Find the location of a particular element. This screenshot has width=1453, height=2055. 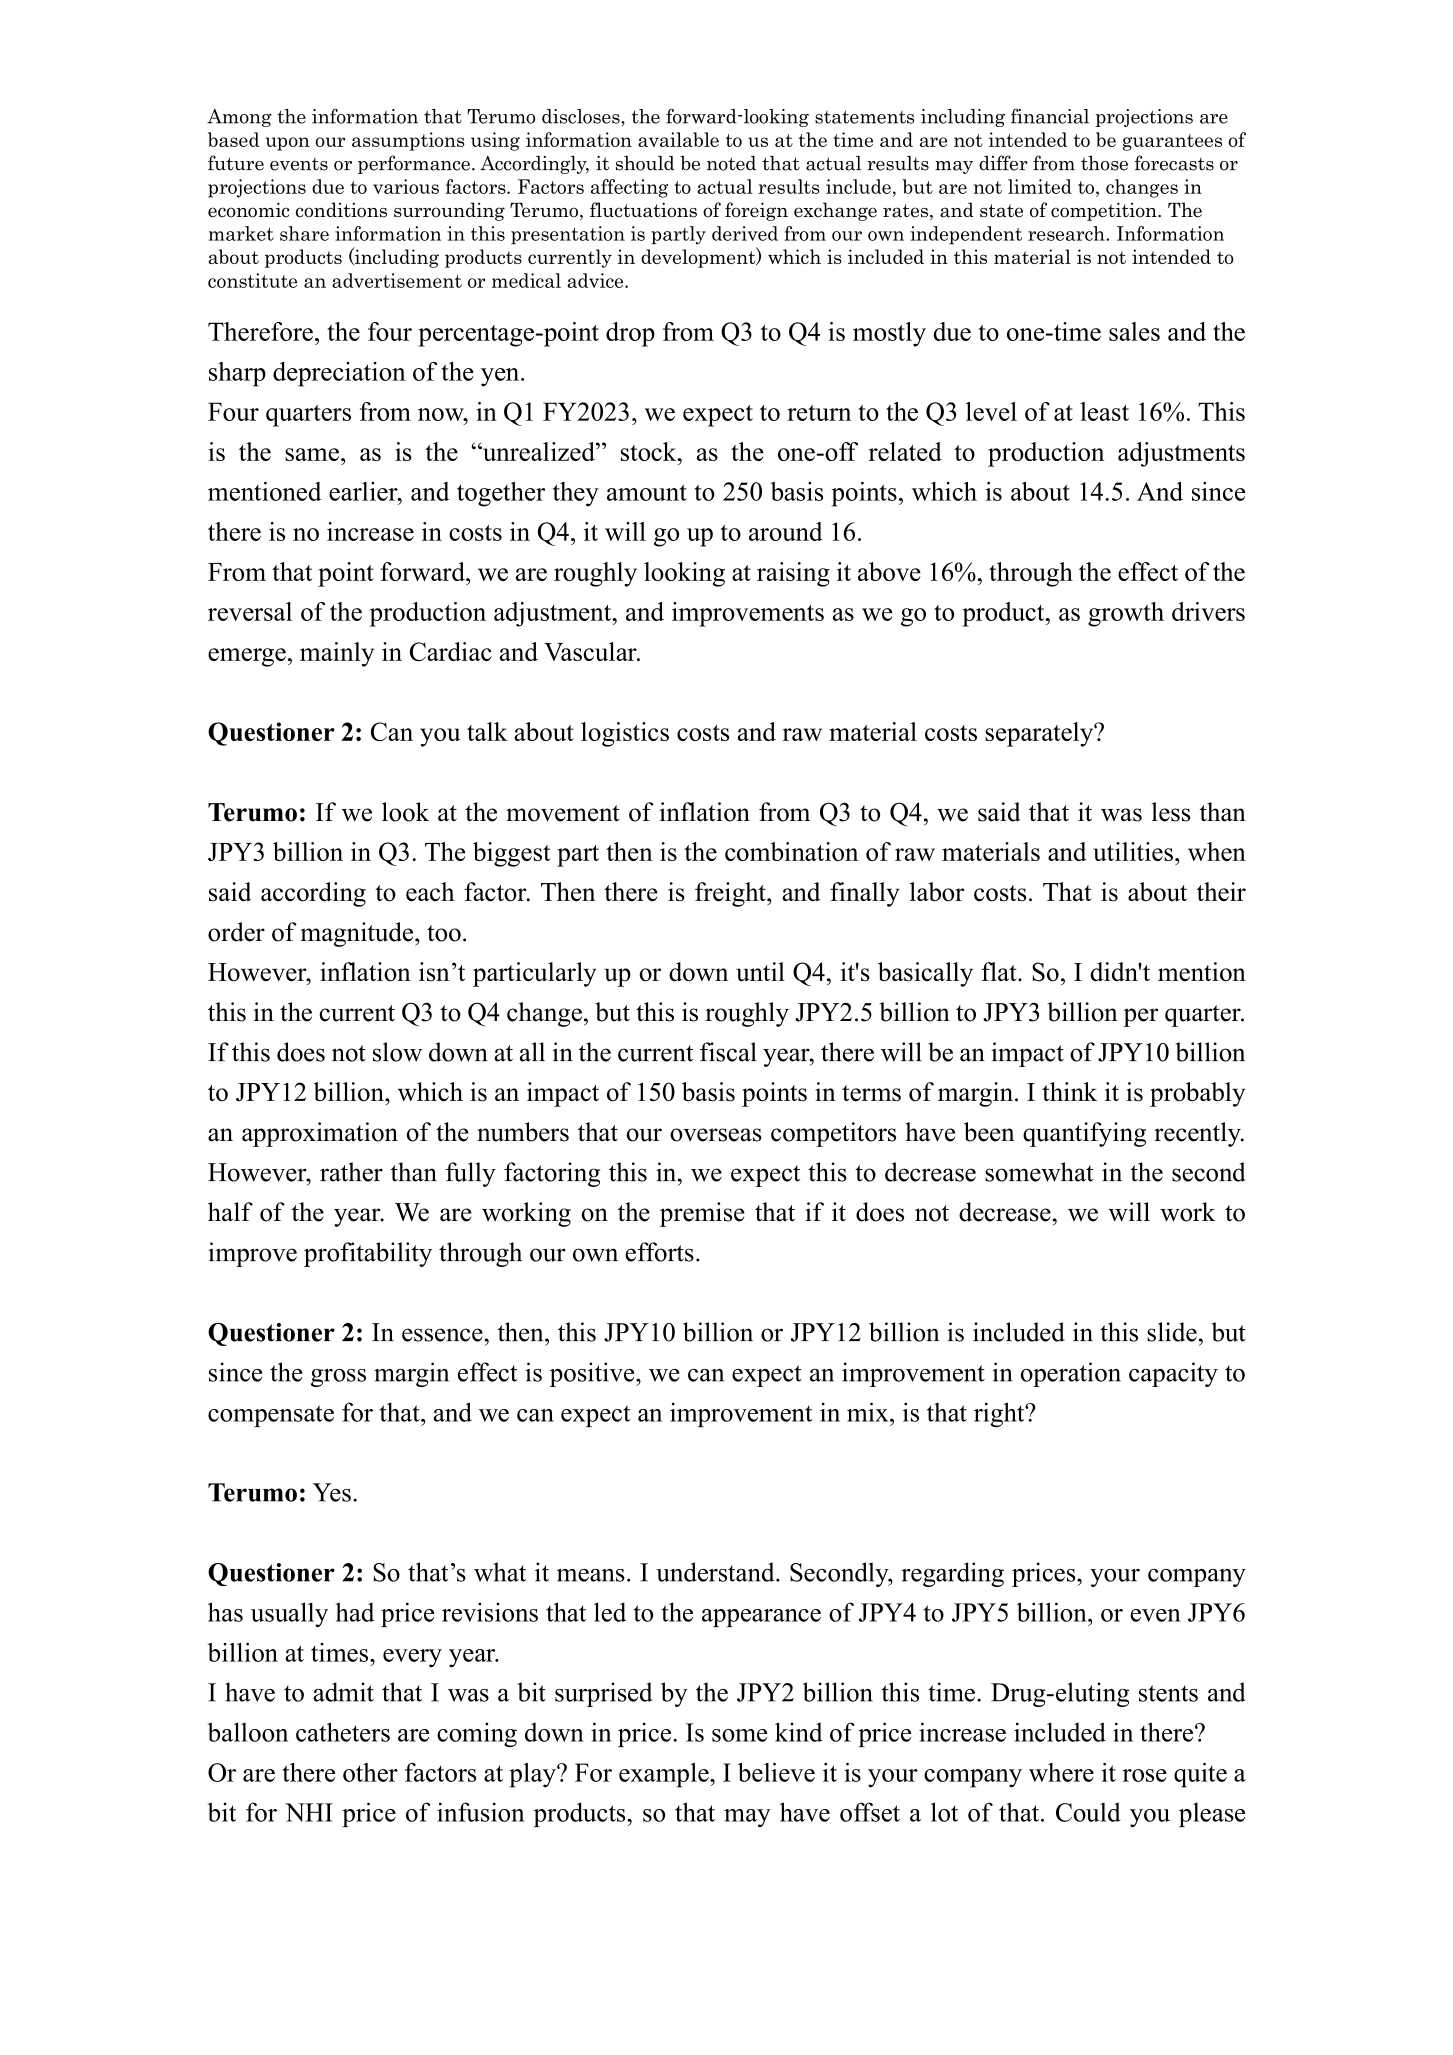

premise is located at coordinates (702, 1214).
